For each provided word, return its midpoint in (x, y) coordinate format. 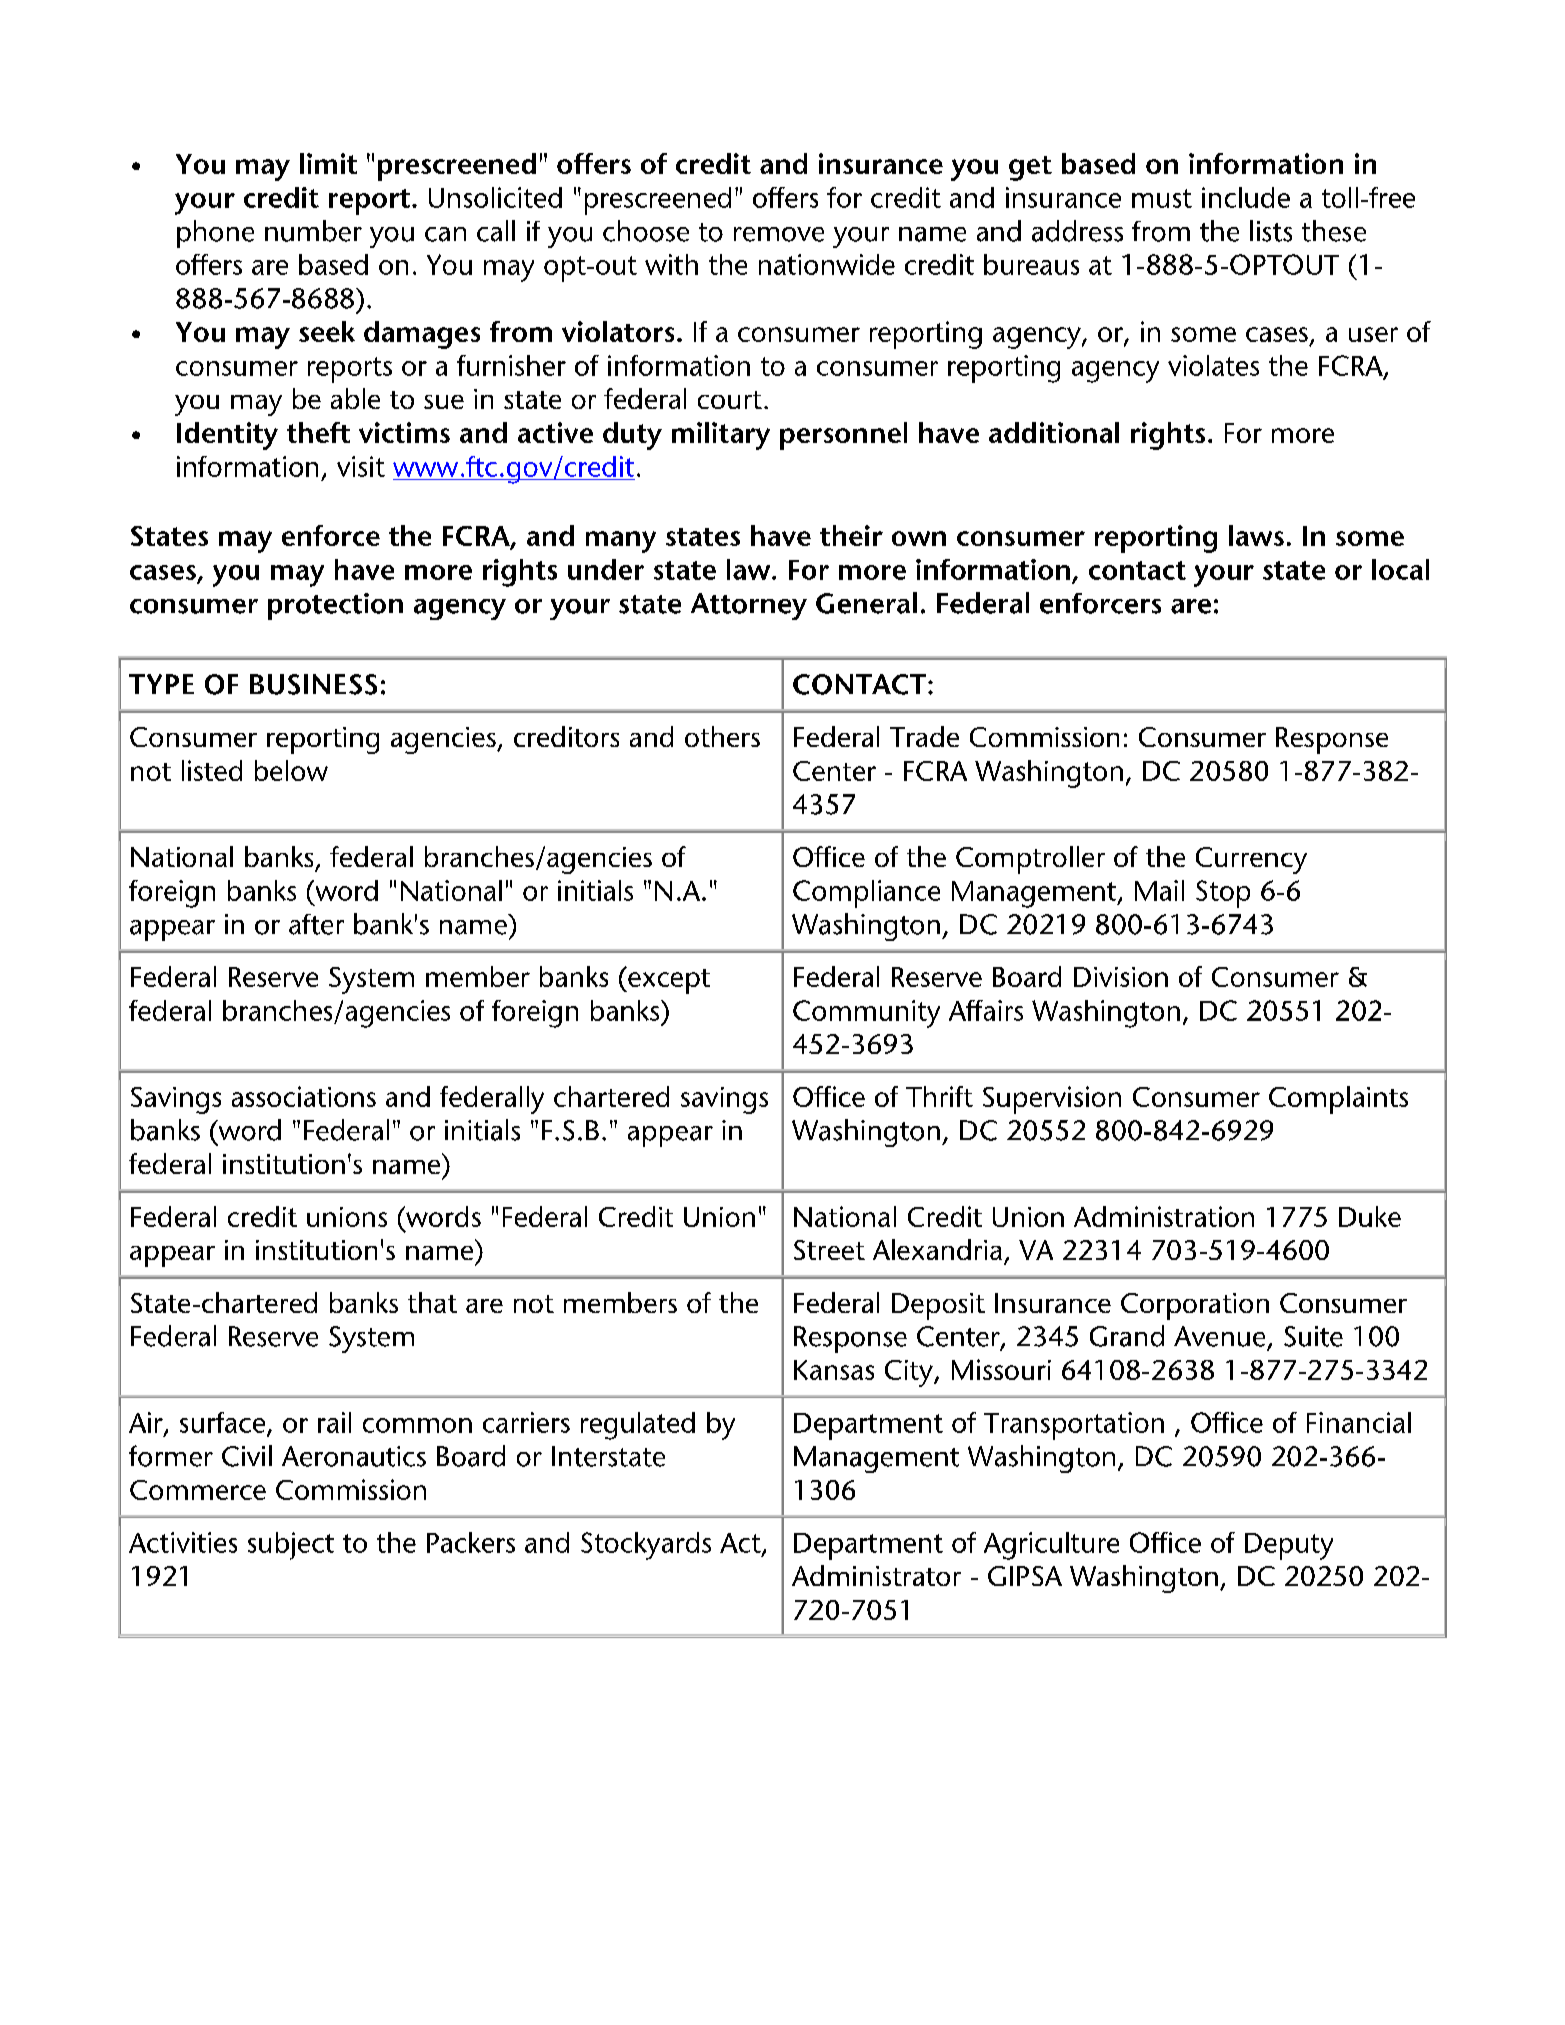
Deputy (1289, 1546)
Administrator (876, 1575)
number (313, 231)
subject (291, 1546)
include (1246, 197)
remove (779, 234)
